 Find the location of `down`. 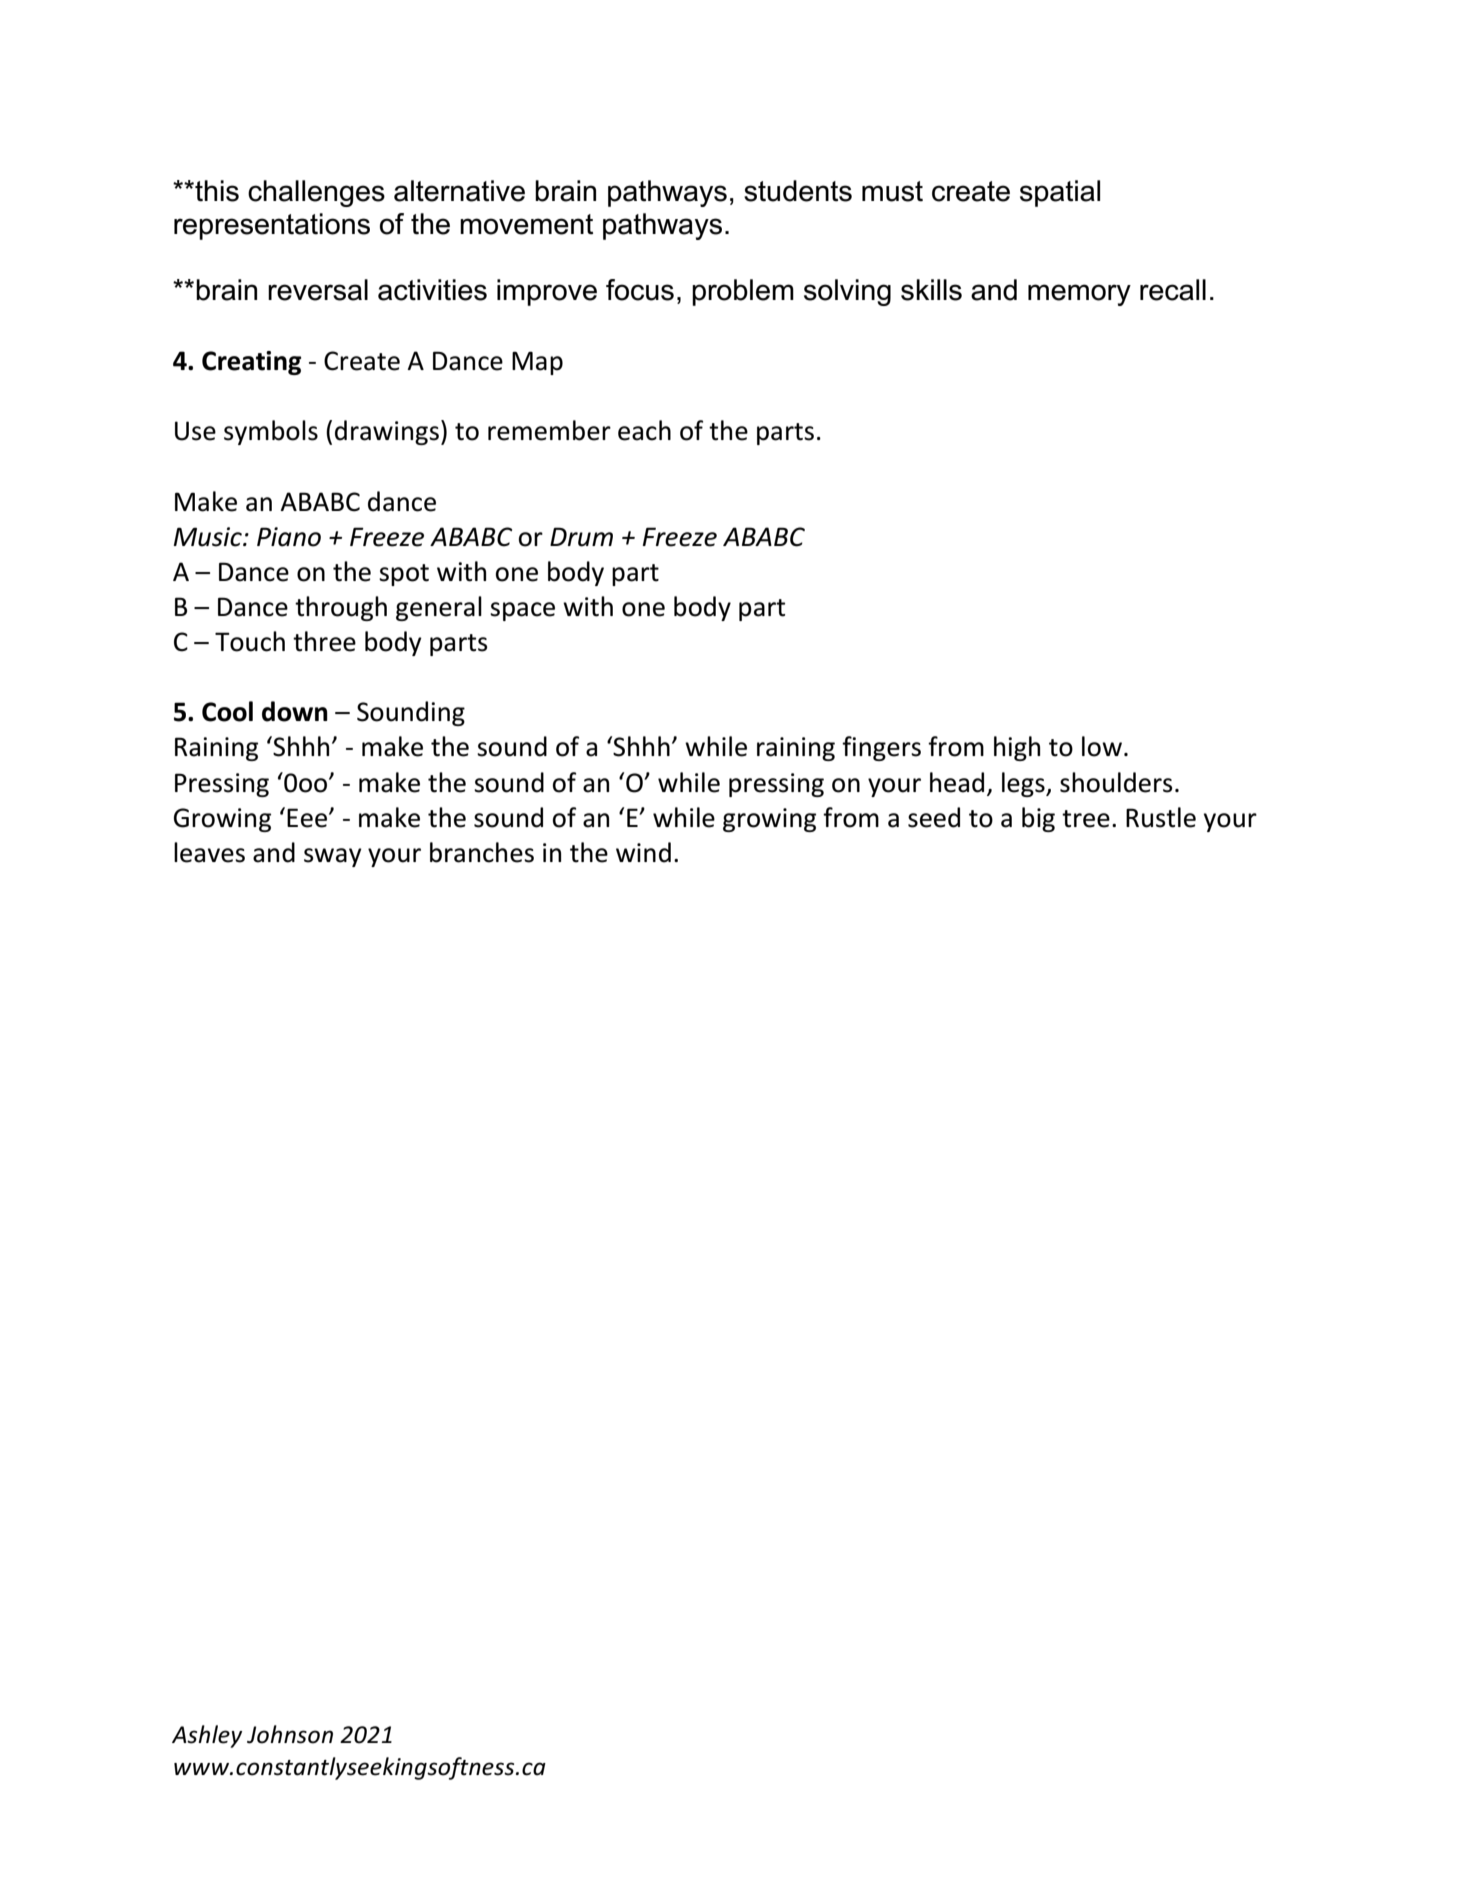

down is located at coordinates (295, 711).
